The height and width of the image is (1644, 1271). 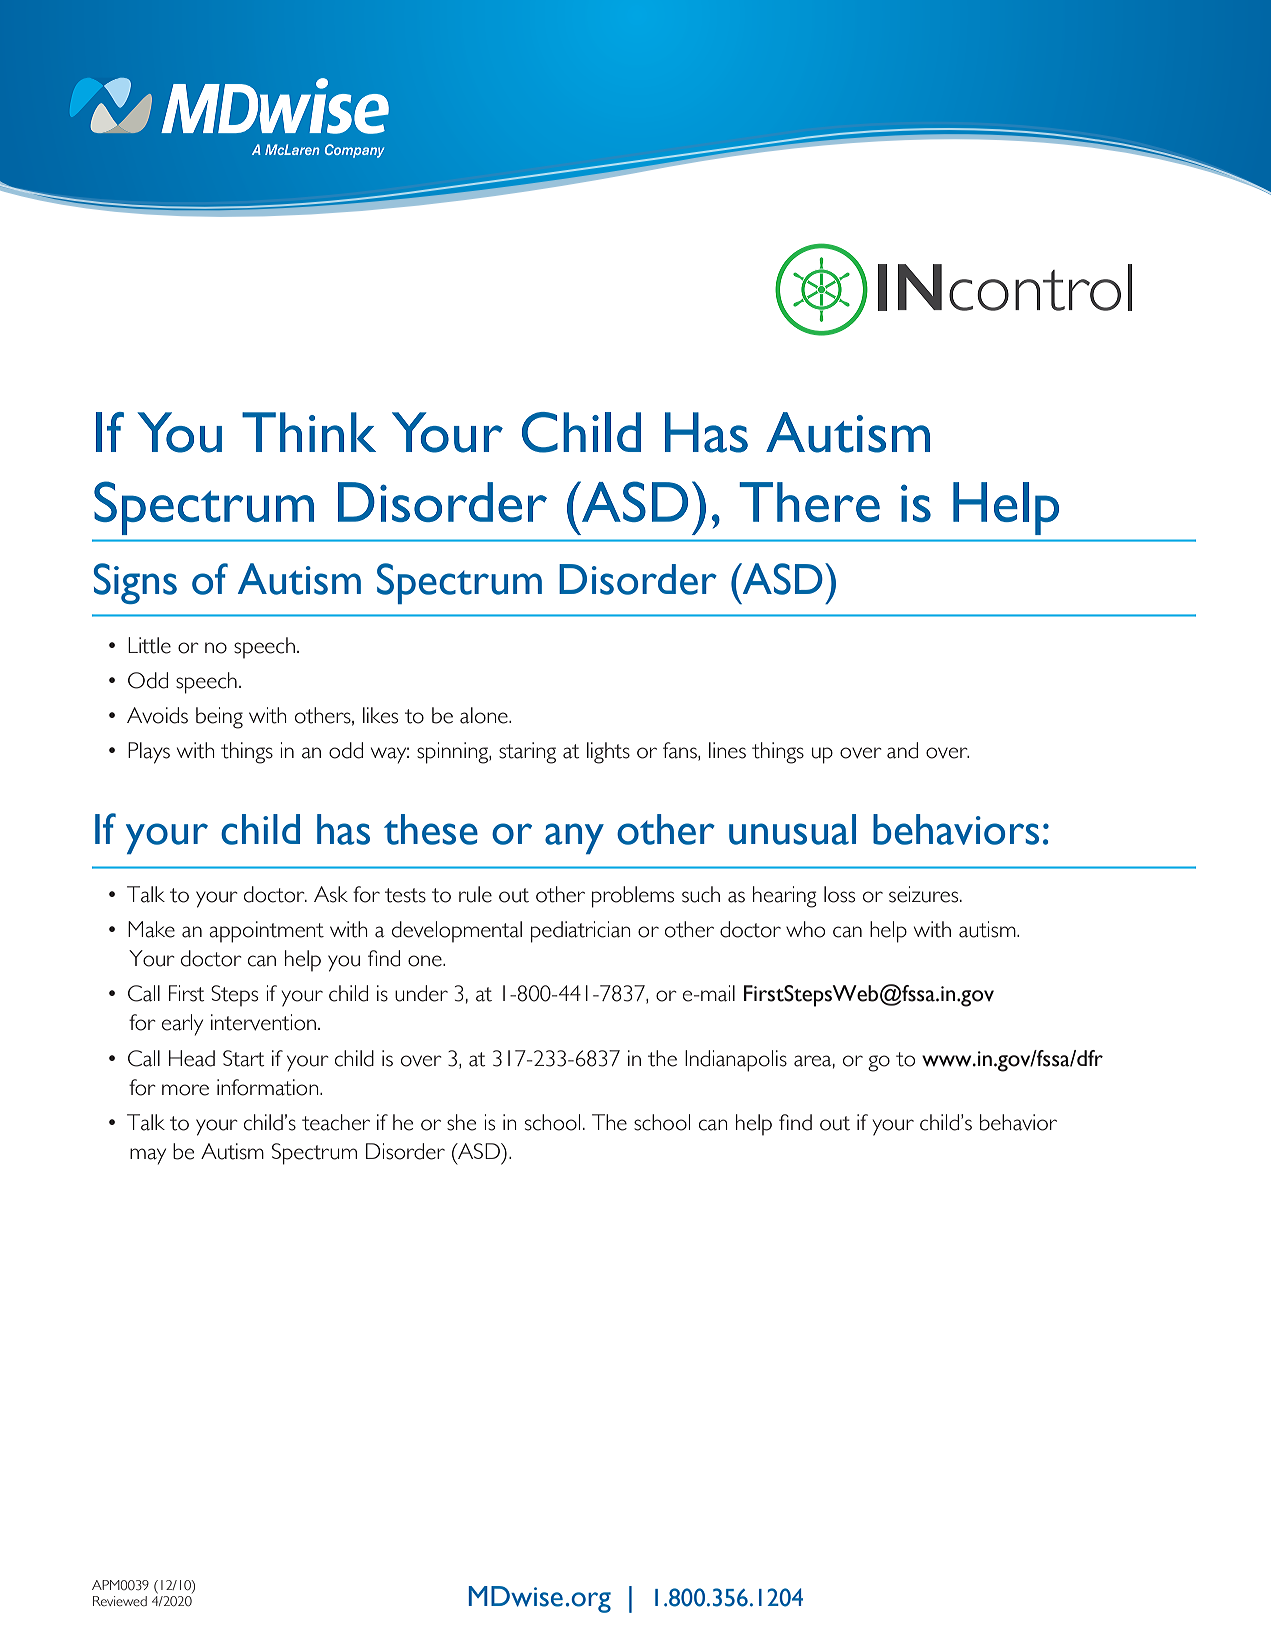 What do you see at coordinates (809, 502) in the image?
I see `There` at bounding box center [809, 502].
